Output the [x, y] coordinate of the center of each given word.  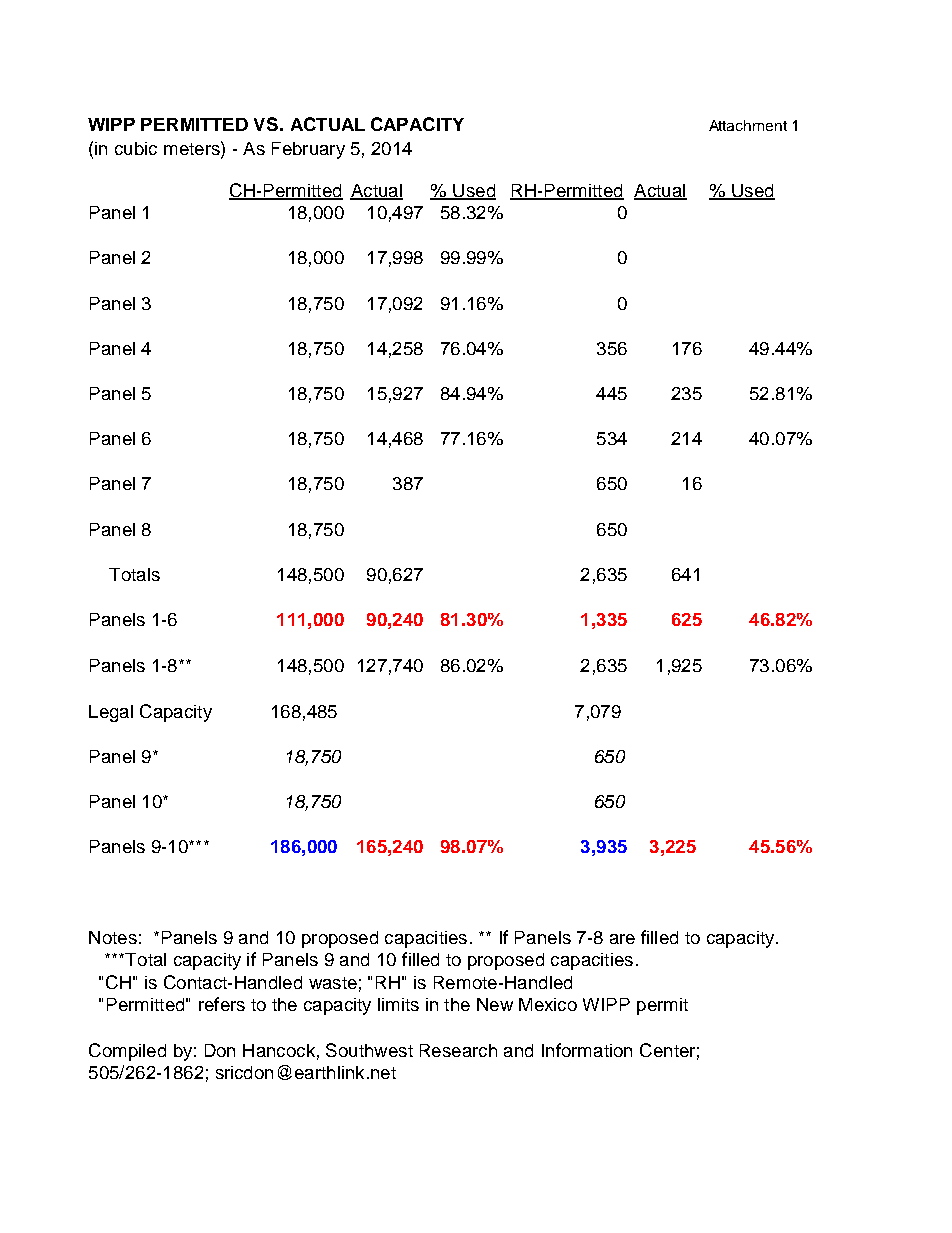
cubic [136, 148]
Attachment [748, 125]
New [495, 1004]
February [308, 150]
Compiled [127, 1052]
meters [193, 148]
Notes [113, 937]
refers [222, 1004]
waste [333, 983]
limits [398, 1004]
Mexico [548, 1004]
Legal [111, 713]
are [622, 939]
